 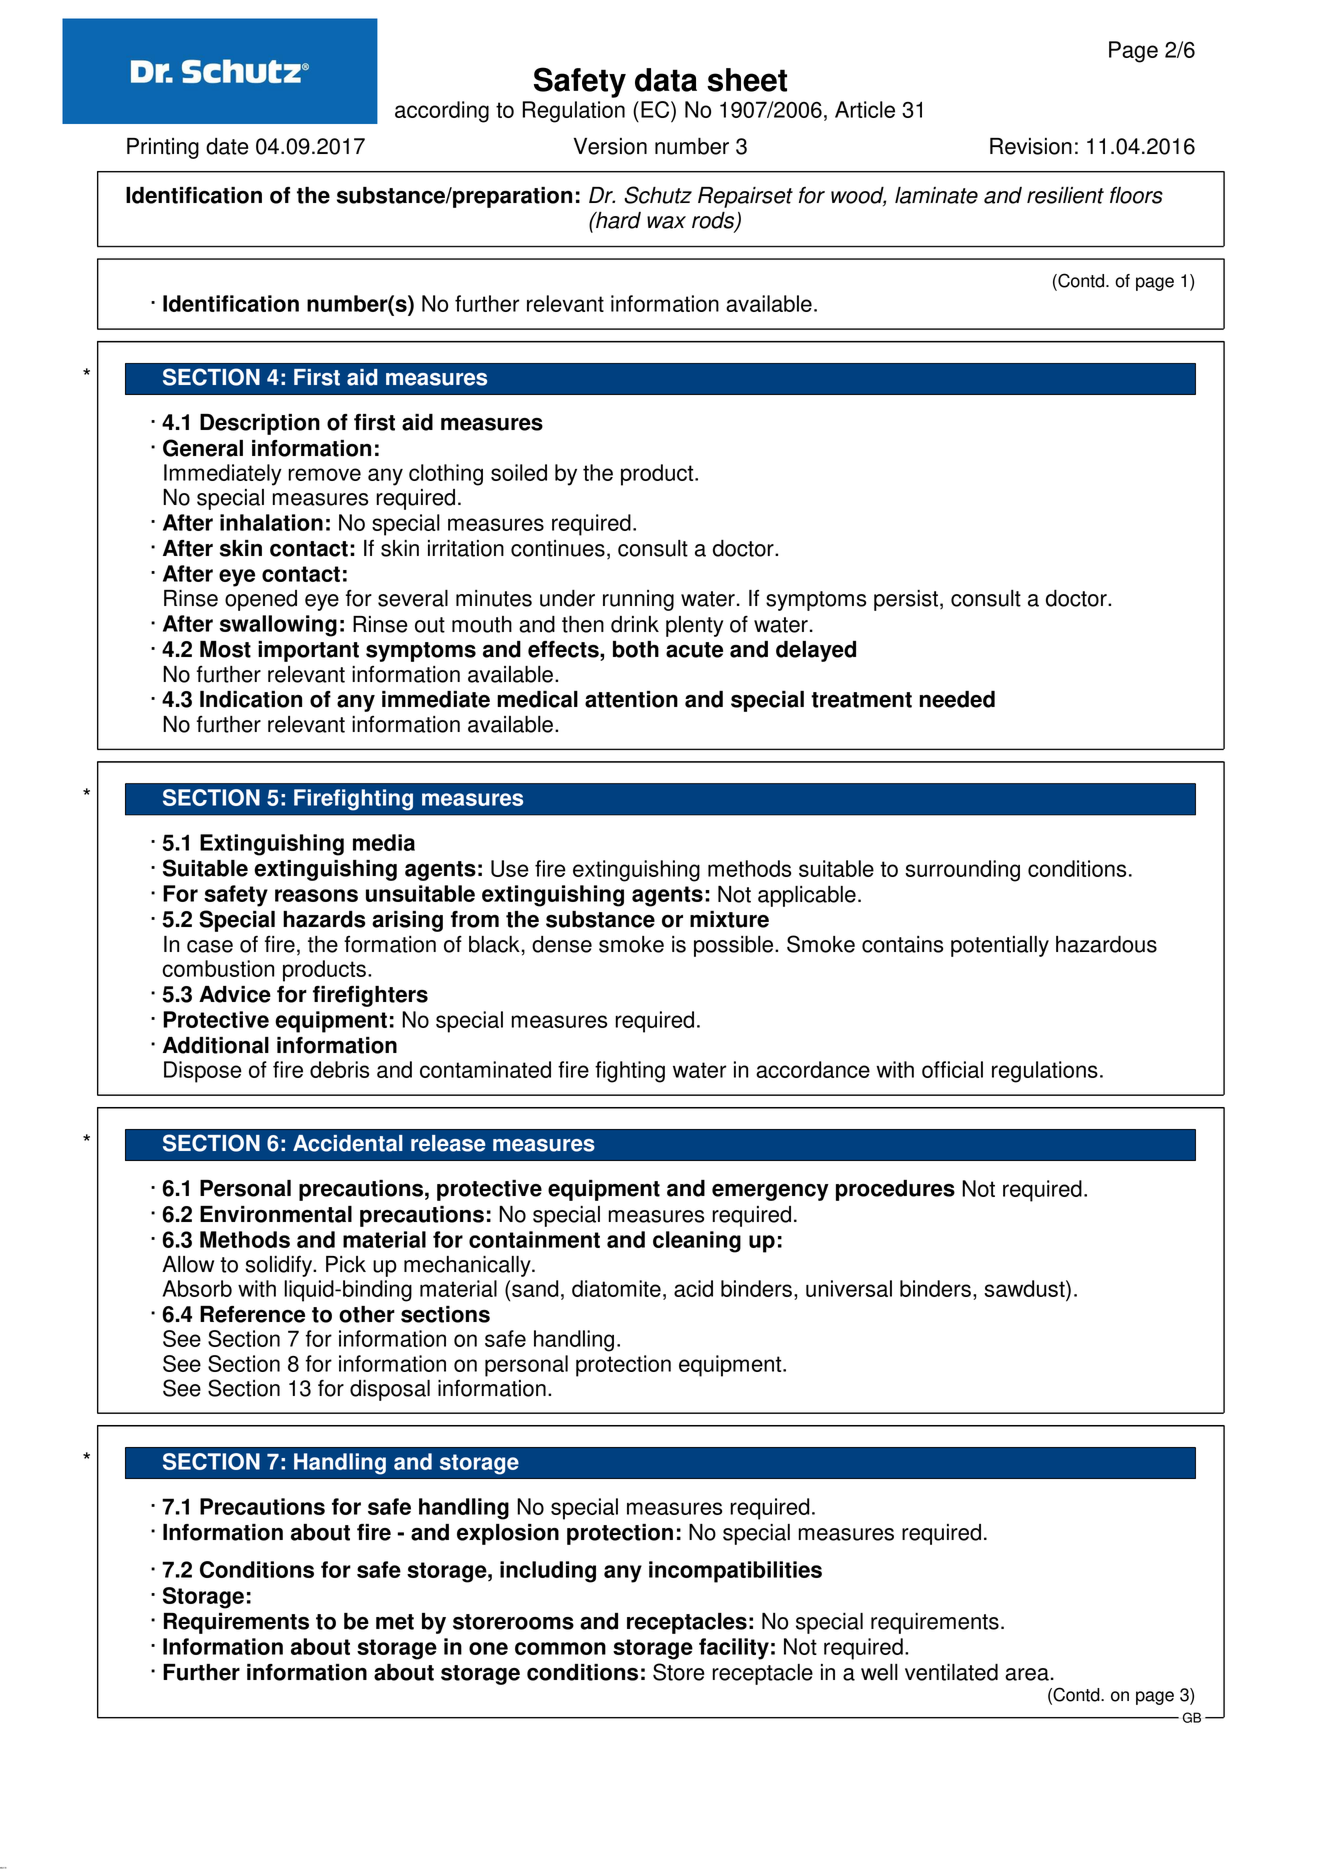 I want to click on drink, so click(x=635, y=624).
